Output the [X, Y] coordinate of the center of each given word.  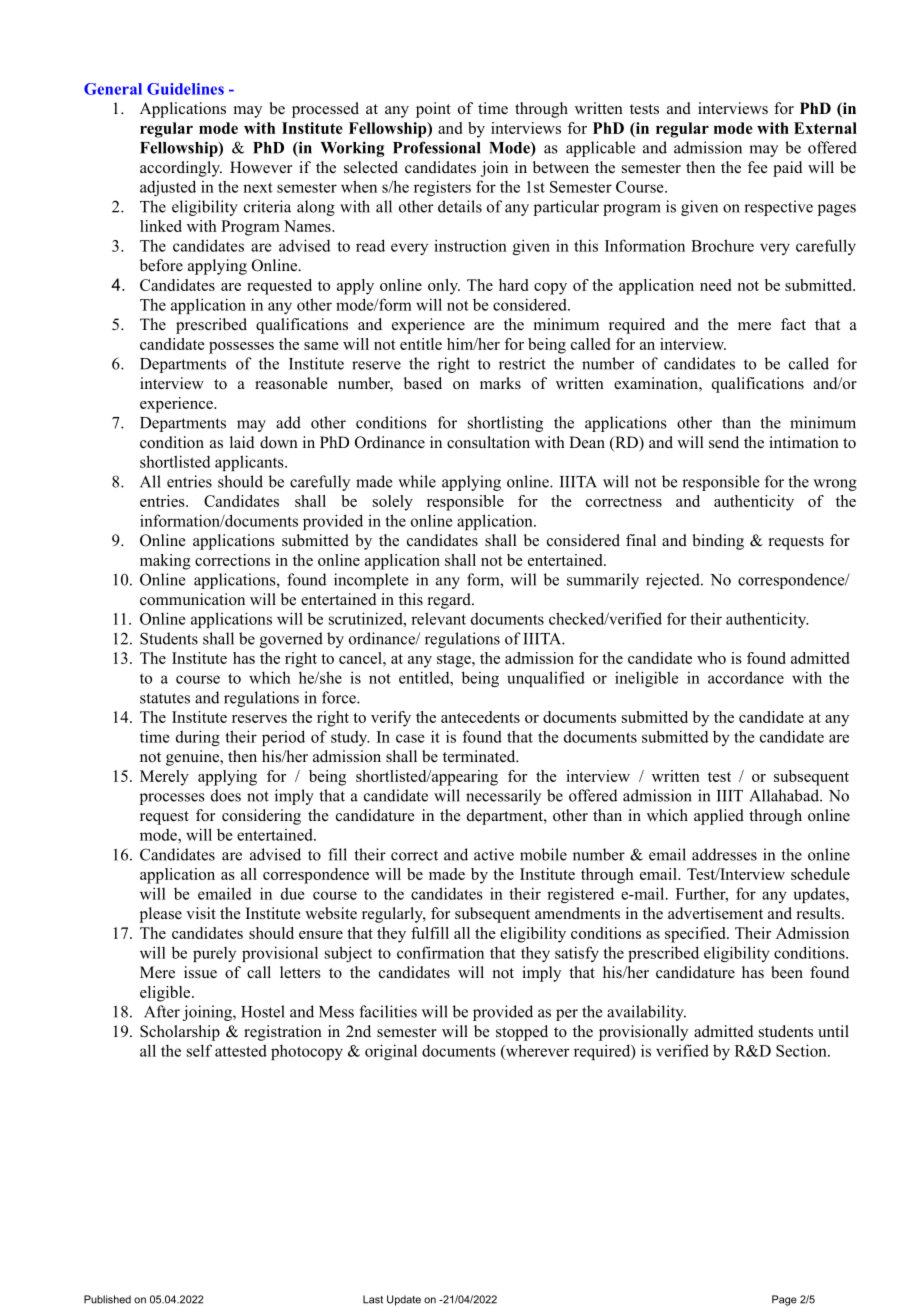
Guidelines [185, 89]
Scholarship [180, 1033]
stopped [522, 1033]
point [433, 110]
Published [107, 1299]
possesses [241, 348]
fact [793, 324]
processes [172, 799]
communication [192, 599]
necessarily [503, 797]
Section [802, 1050]
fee [757, 167]
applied [719, 817]
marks [500, 383]
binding [718, 542]
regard [450, 601]
